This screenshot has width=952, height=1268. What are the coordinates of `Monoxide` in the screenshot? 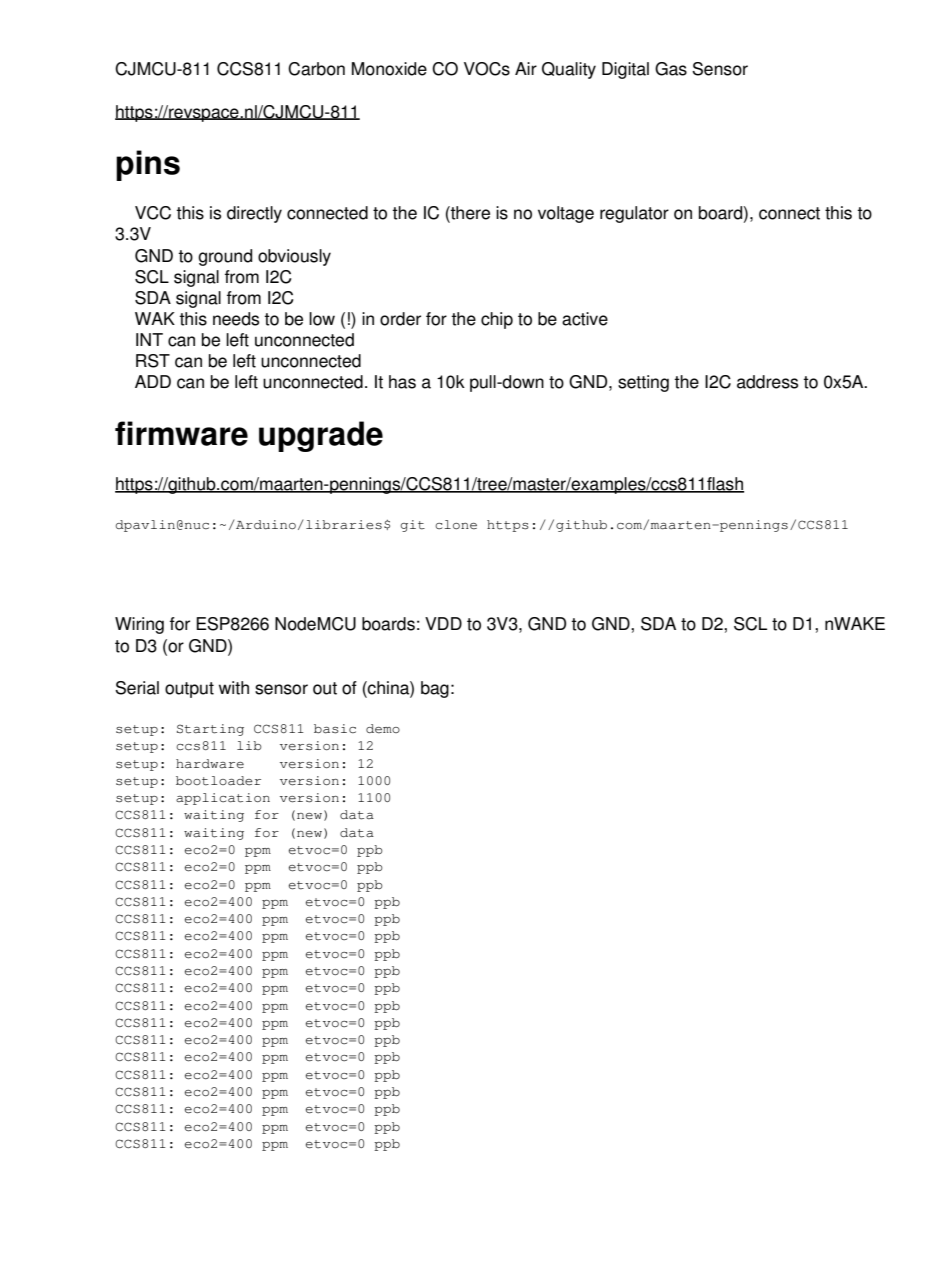 It's located at (389, 69).
